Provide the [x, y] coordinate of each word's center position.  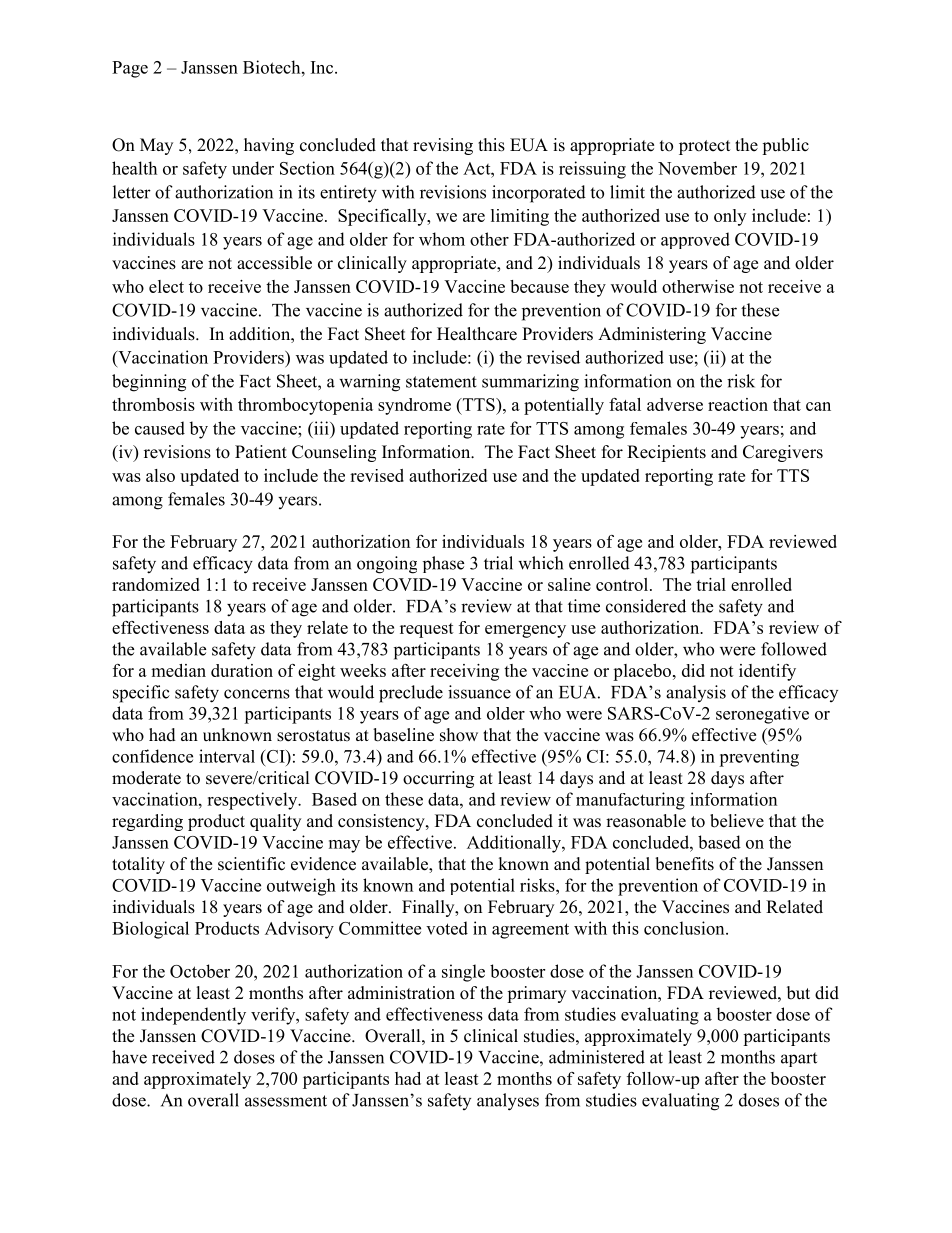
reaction [738, 404]
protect [704, 147]
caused [160, 428]
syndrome [414, 406]
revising [443, 146]
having [269, 146]
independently [193, 1016]
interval [227, 756]
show [459, 735]
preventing [759, 758]
